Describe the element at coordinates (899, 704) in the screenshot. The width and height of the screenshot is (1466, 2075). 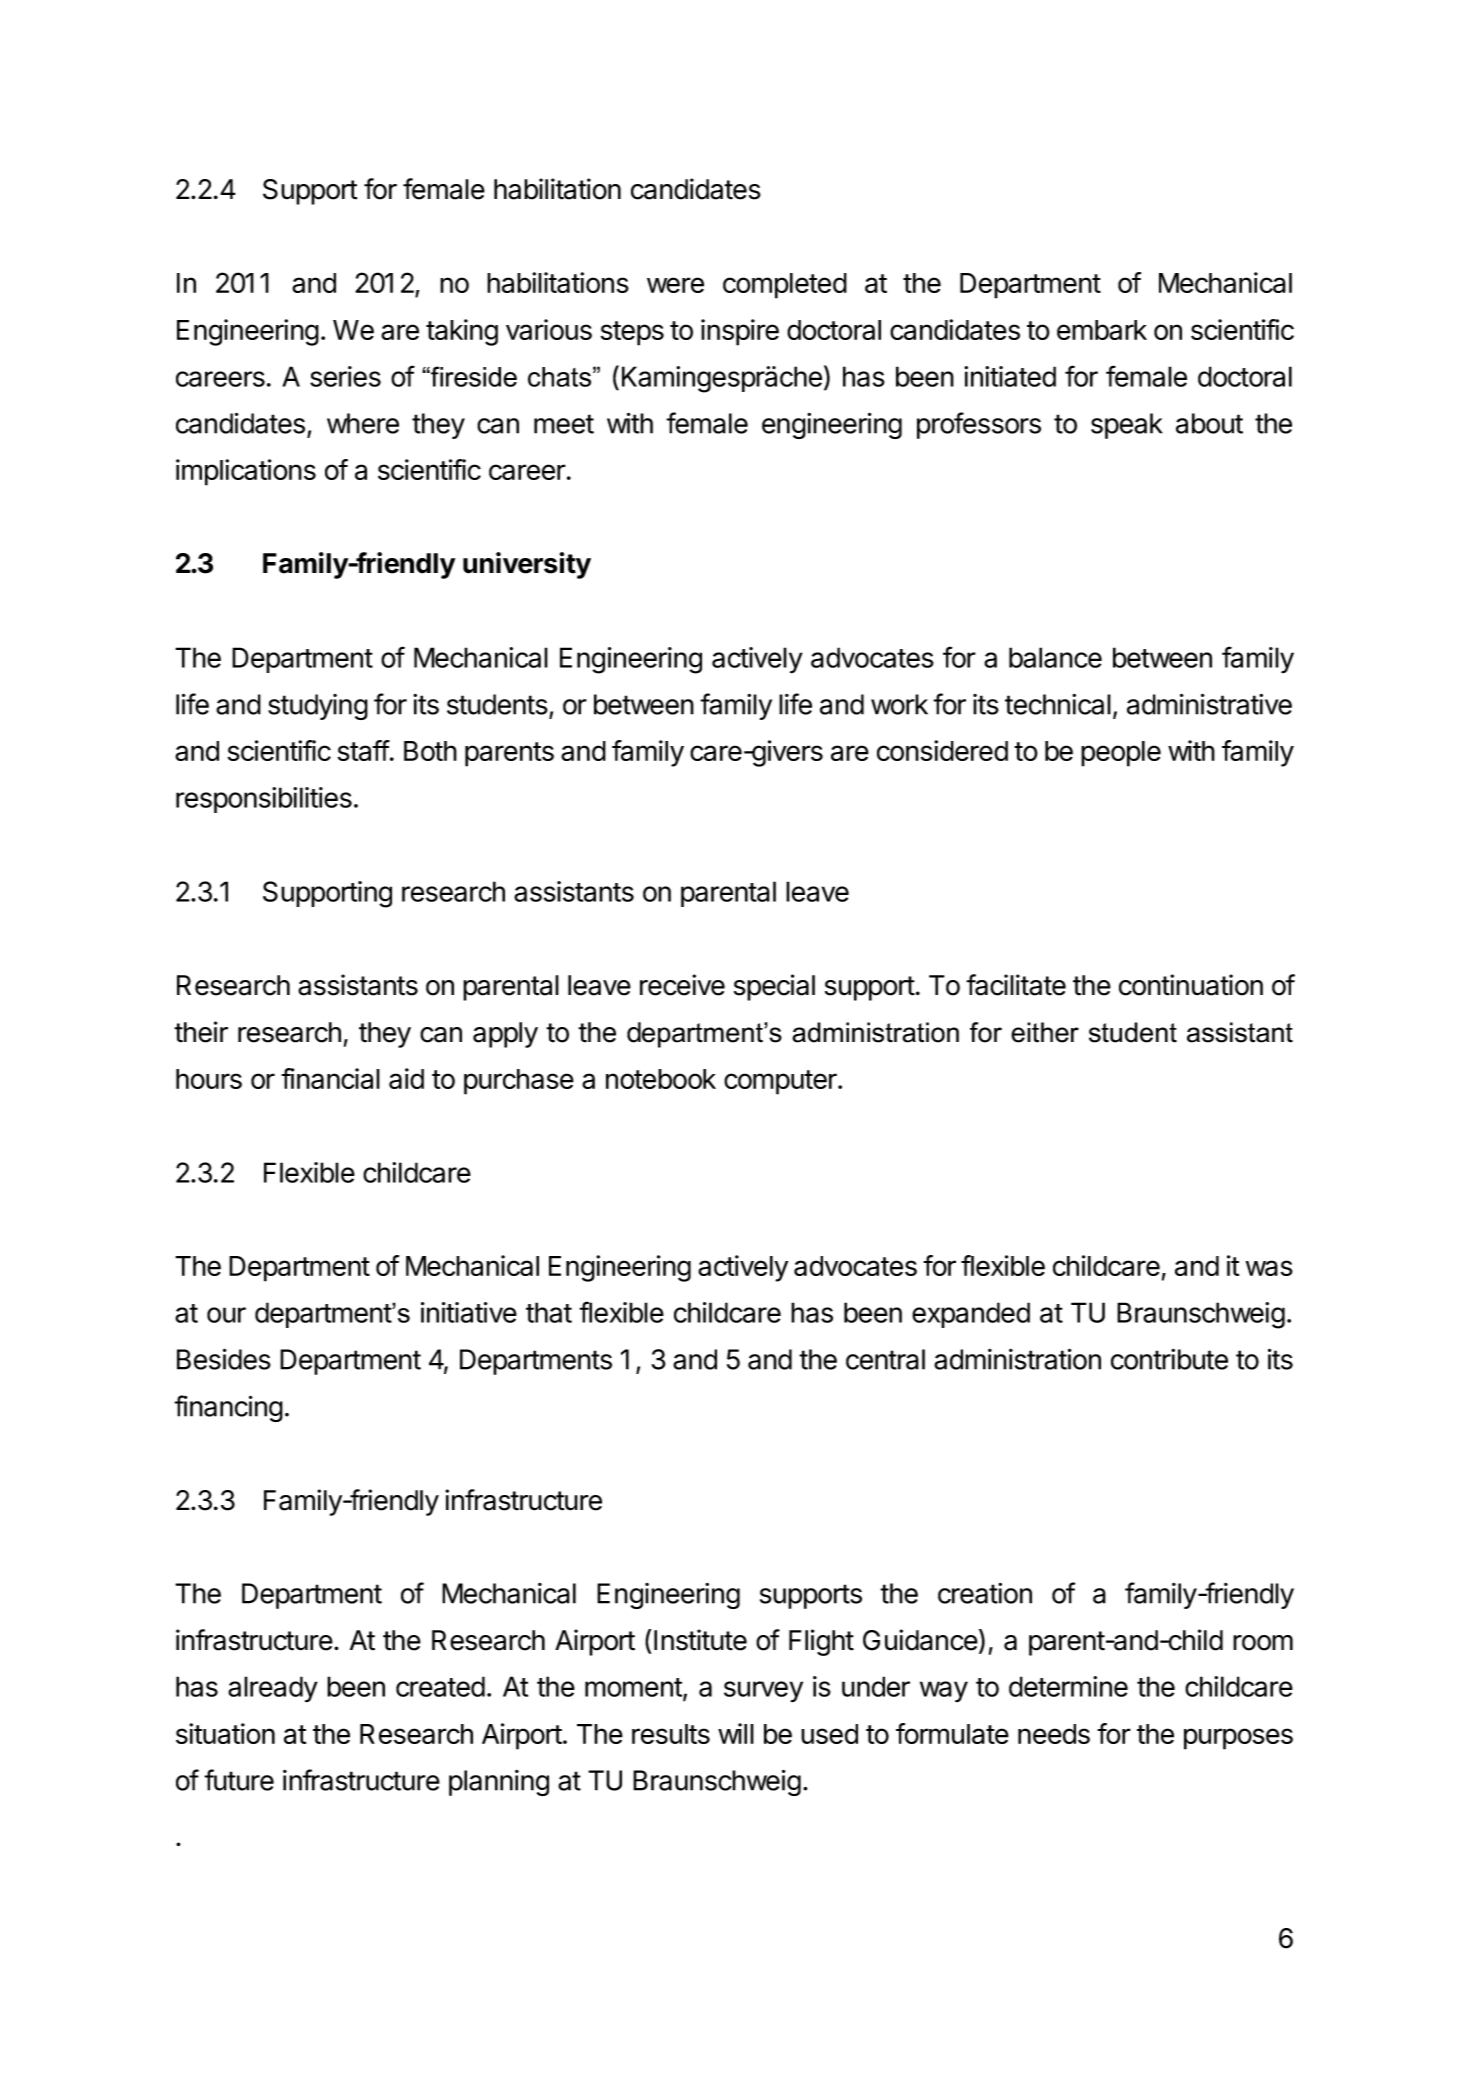
I see `work` at that location.
